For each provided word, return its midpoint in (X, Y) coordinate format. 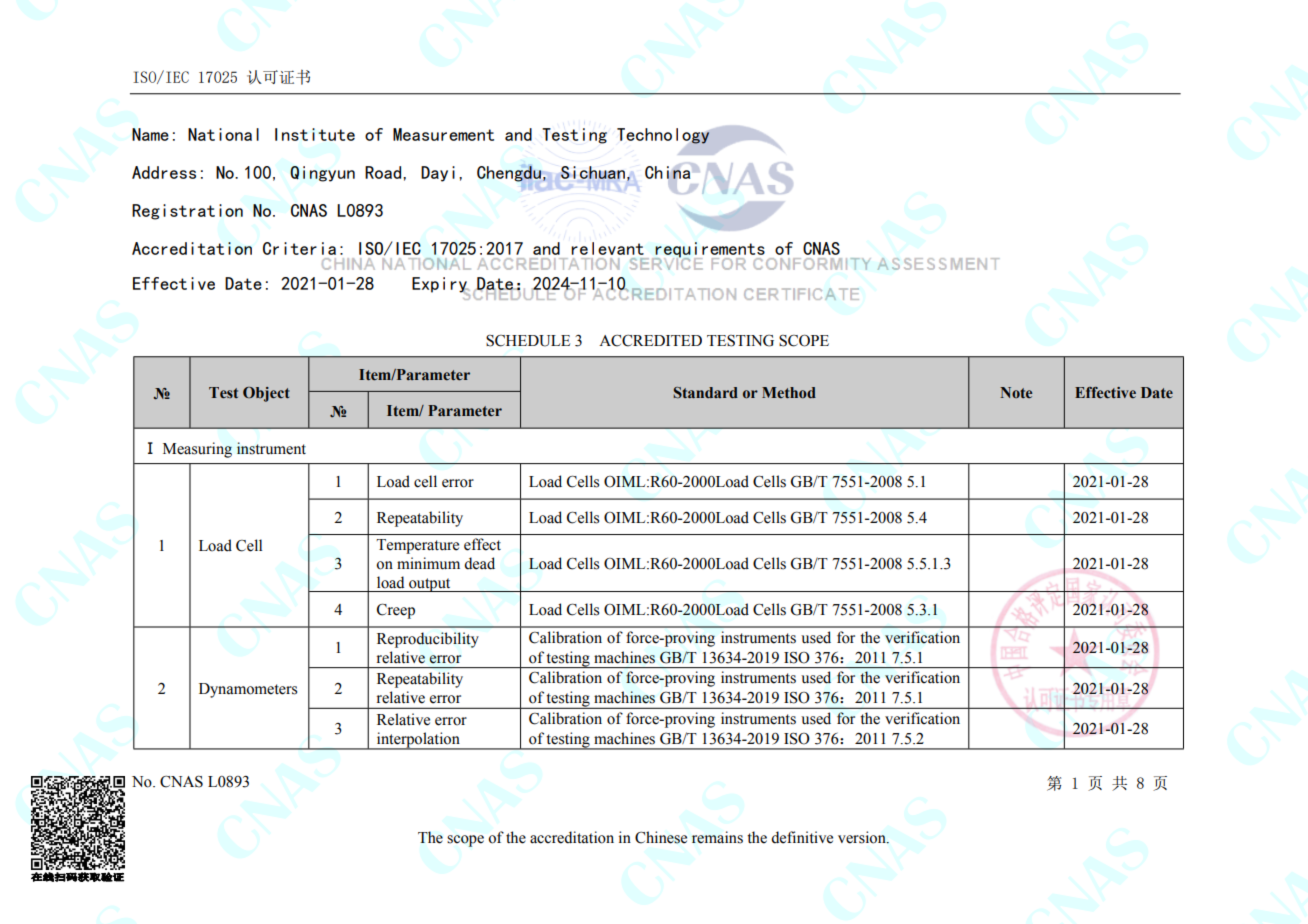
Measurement (443, 134)
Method (789, 393)
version (863, 837)
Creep (396, 611)
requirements (709, 251)
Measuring (197, 450)
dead (479, 563)
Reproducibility (428, 640)
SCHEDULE (528, 341)
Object (266, 394)
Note (1016, 392)
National (223, 134)
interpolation (418, 741)
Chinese (661, 837)
